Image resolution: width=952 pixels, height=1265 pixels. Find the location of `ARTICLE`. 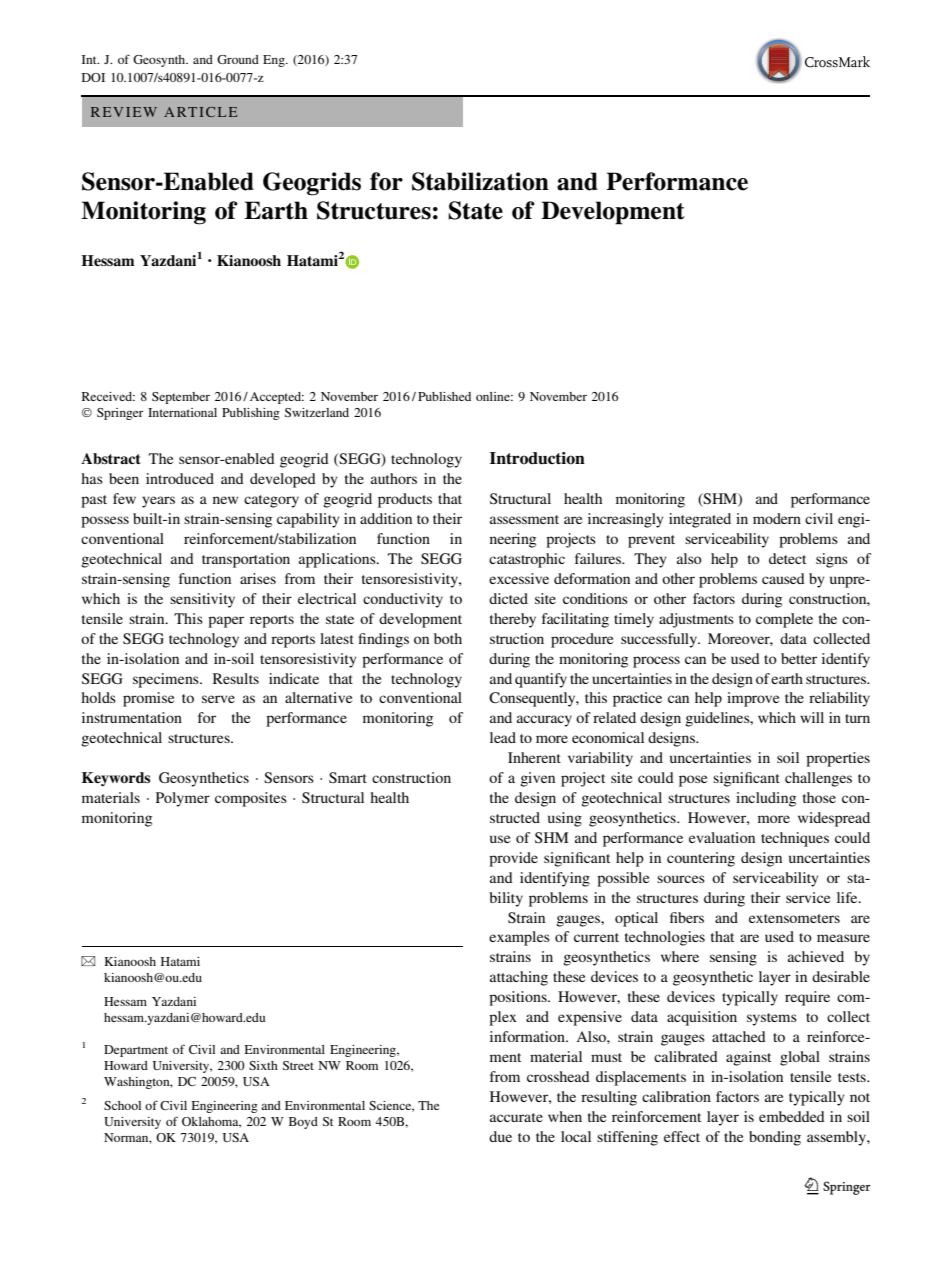

ARTICLE is located at coordinates (200, 112).
